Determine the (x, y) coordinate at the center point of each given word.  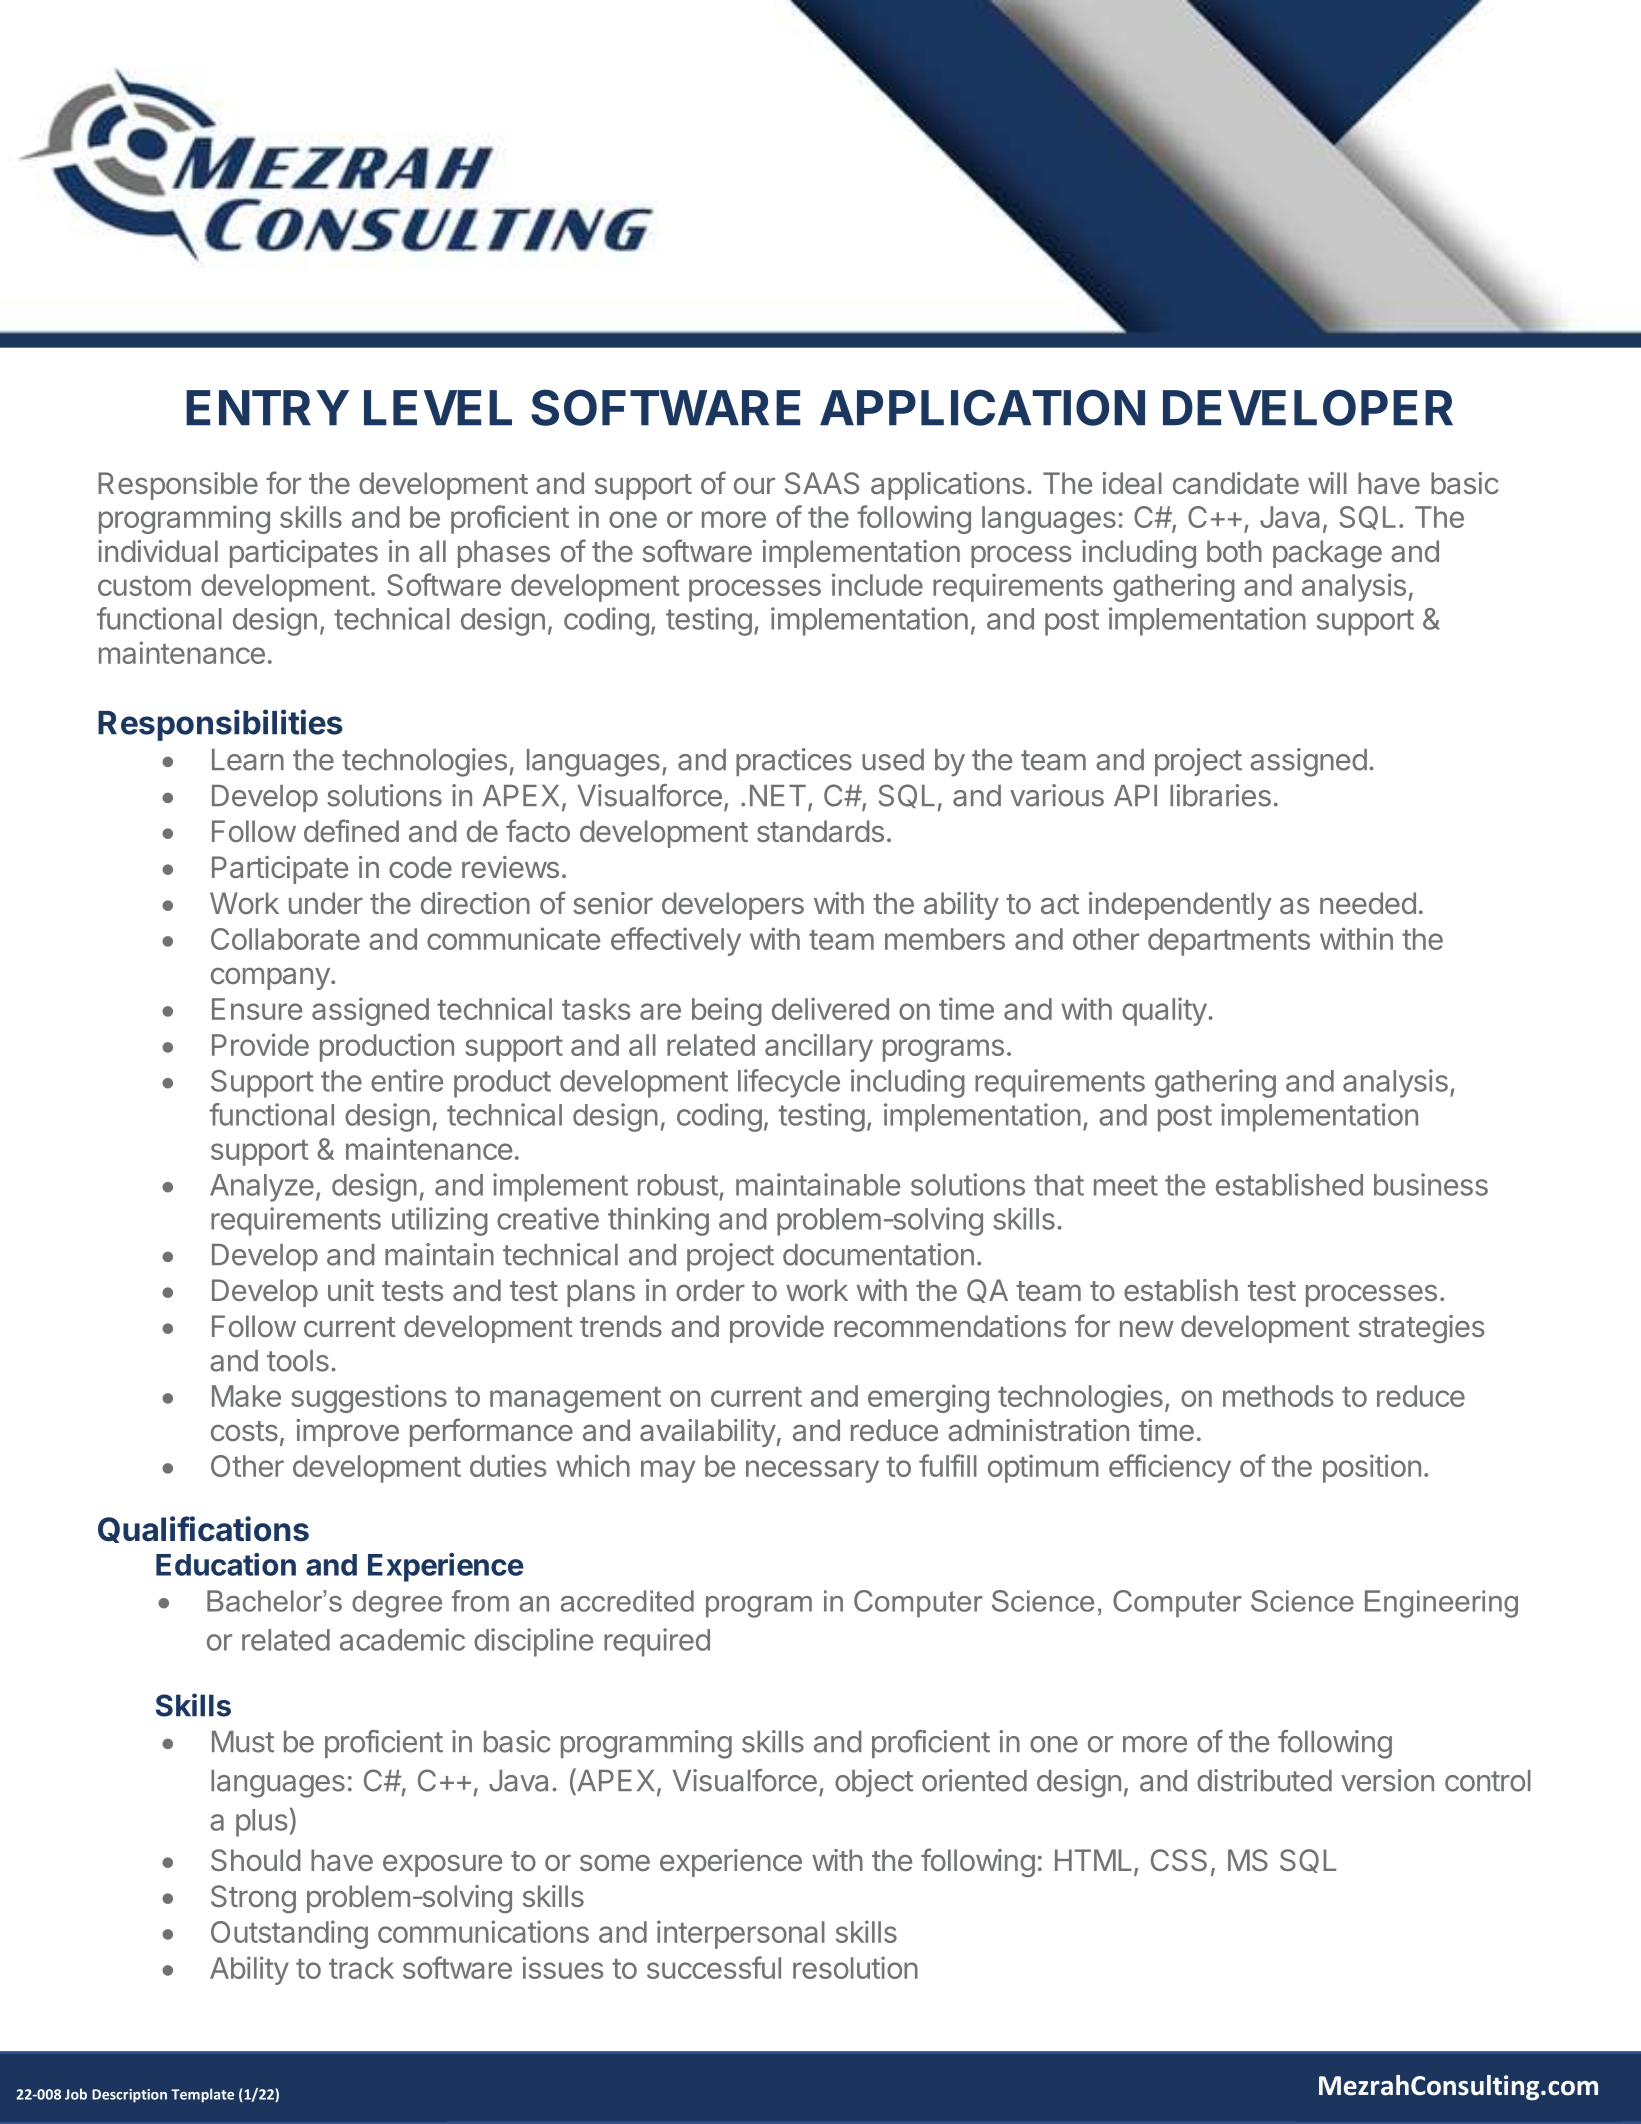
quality (1164, 1011)
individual (158, 551)
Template (202, 2095)
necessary (812, 1471)
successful (714, 1967)
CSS (1179, 1860)
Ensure (257, 1009)
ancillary (819, 1047)
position (1372, 1468)
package (1327, 554)
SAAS (822, 483)
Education (226, 1564)
